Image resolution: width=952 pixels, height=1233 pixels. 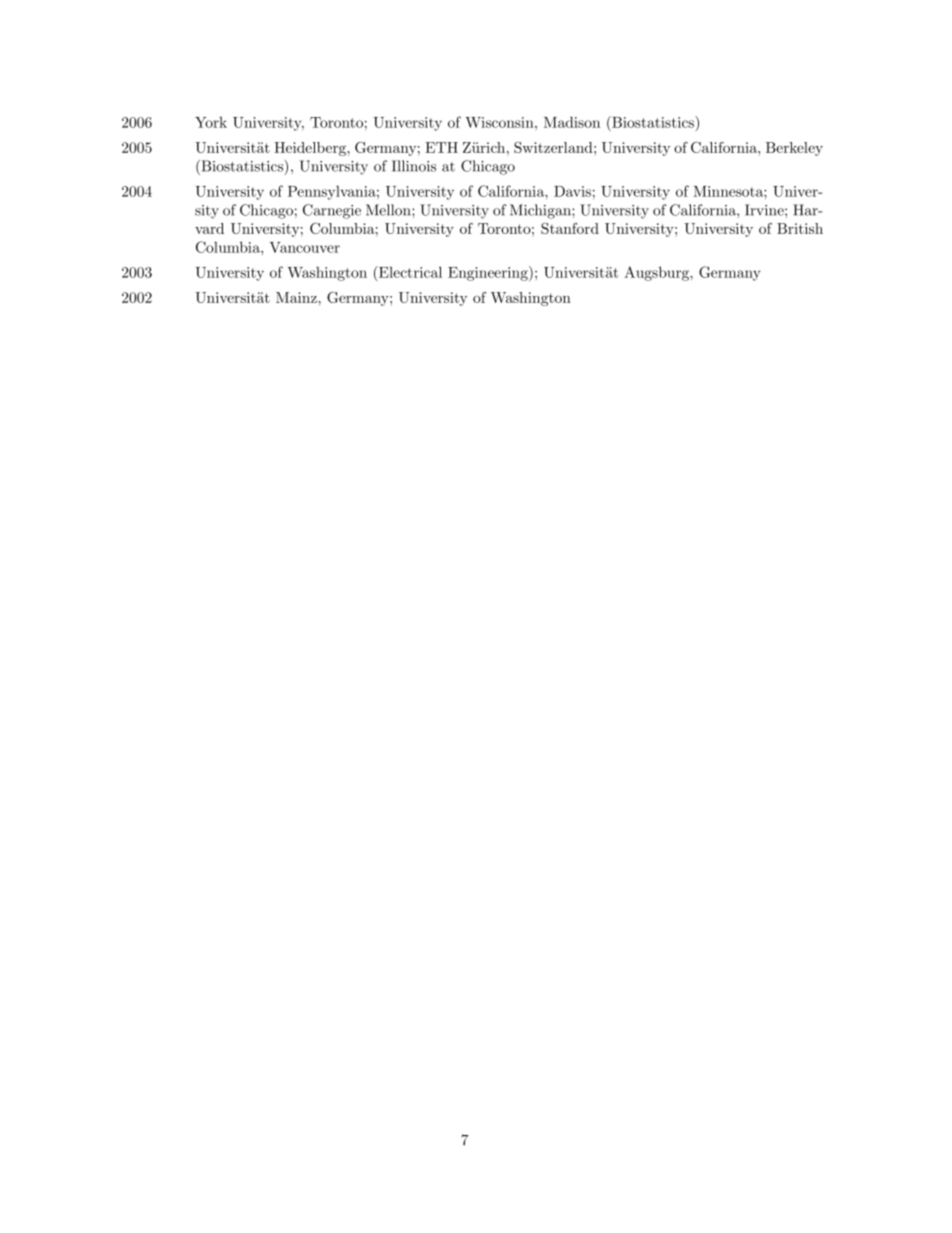 What do you see at coordinates (211, 122) in the screenshot?
I see `York` at bounding box center [211, 122].
